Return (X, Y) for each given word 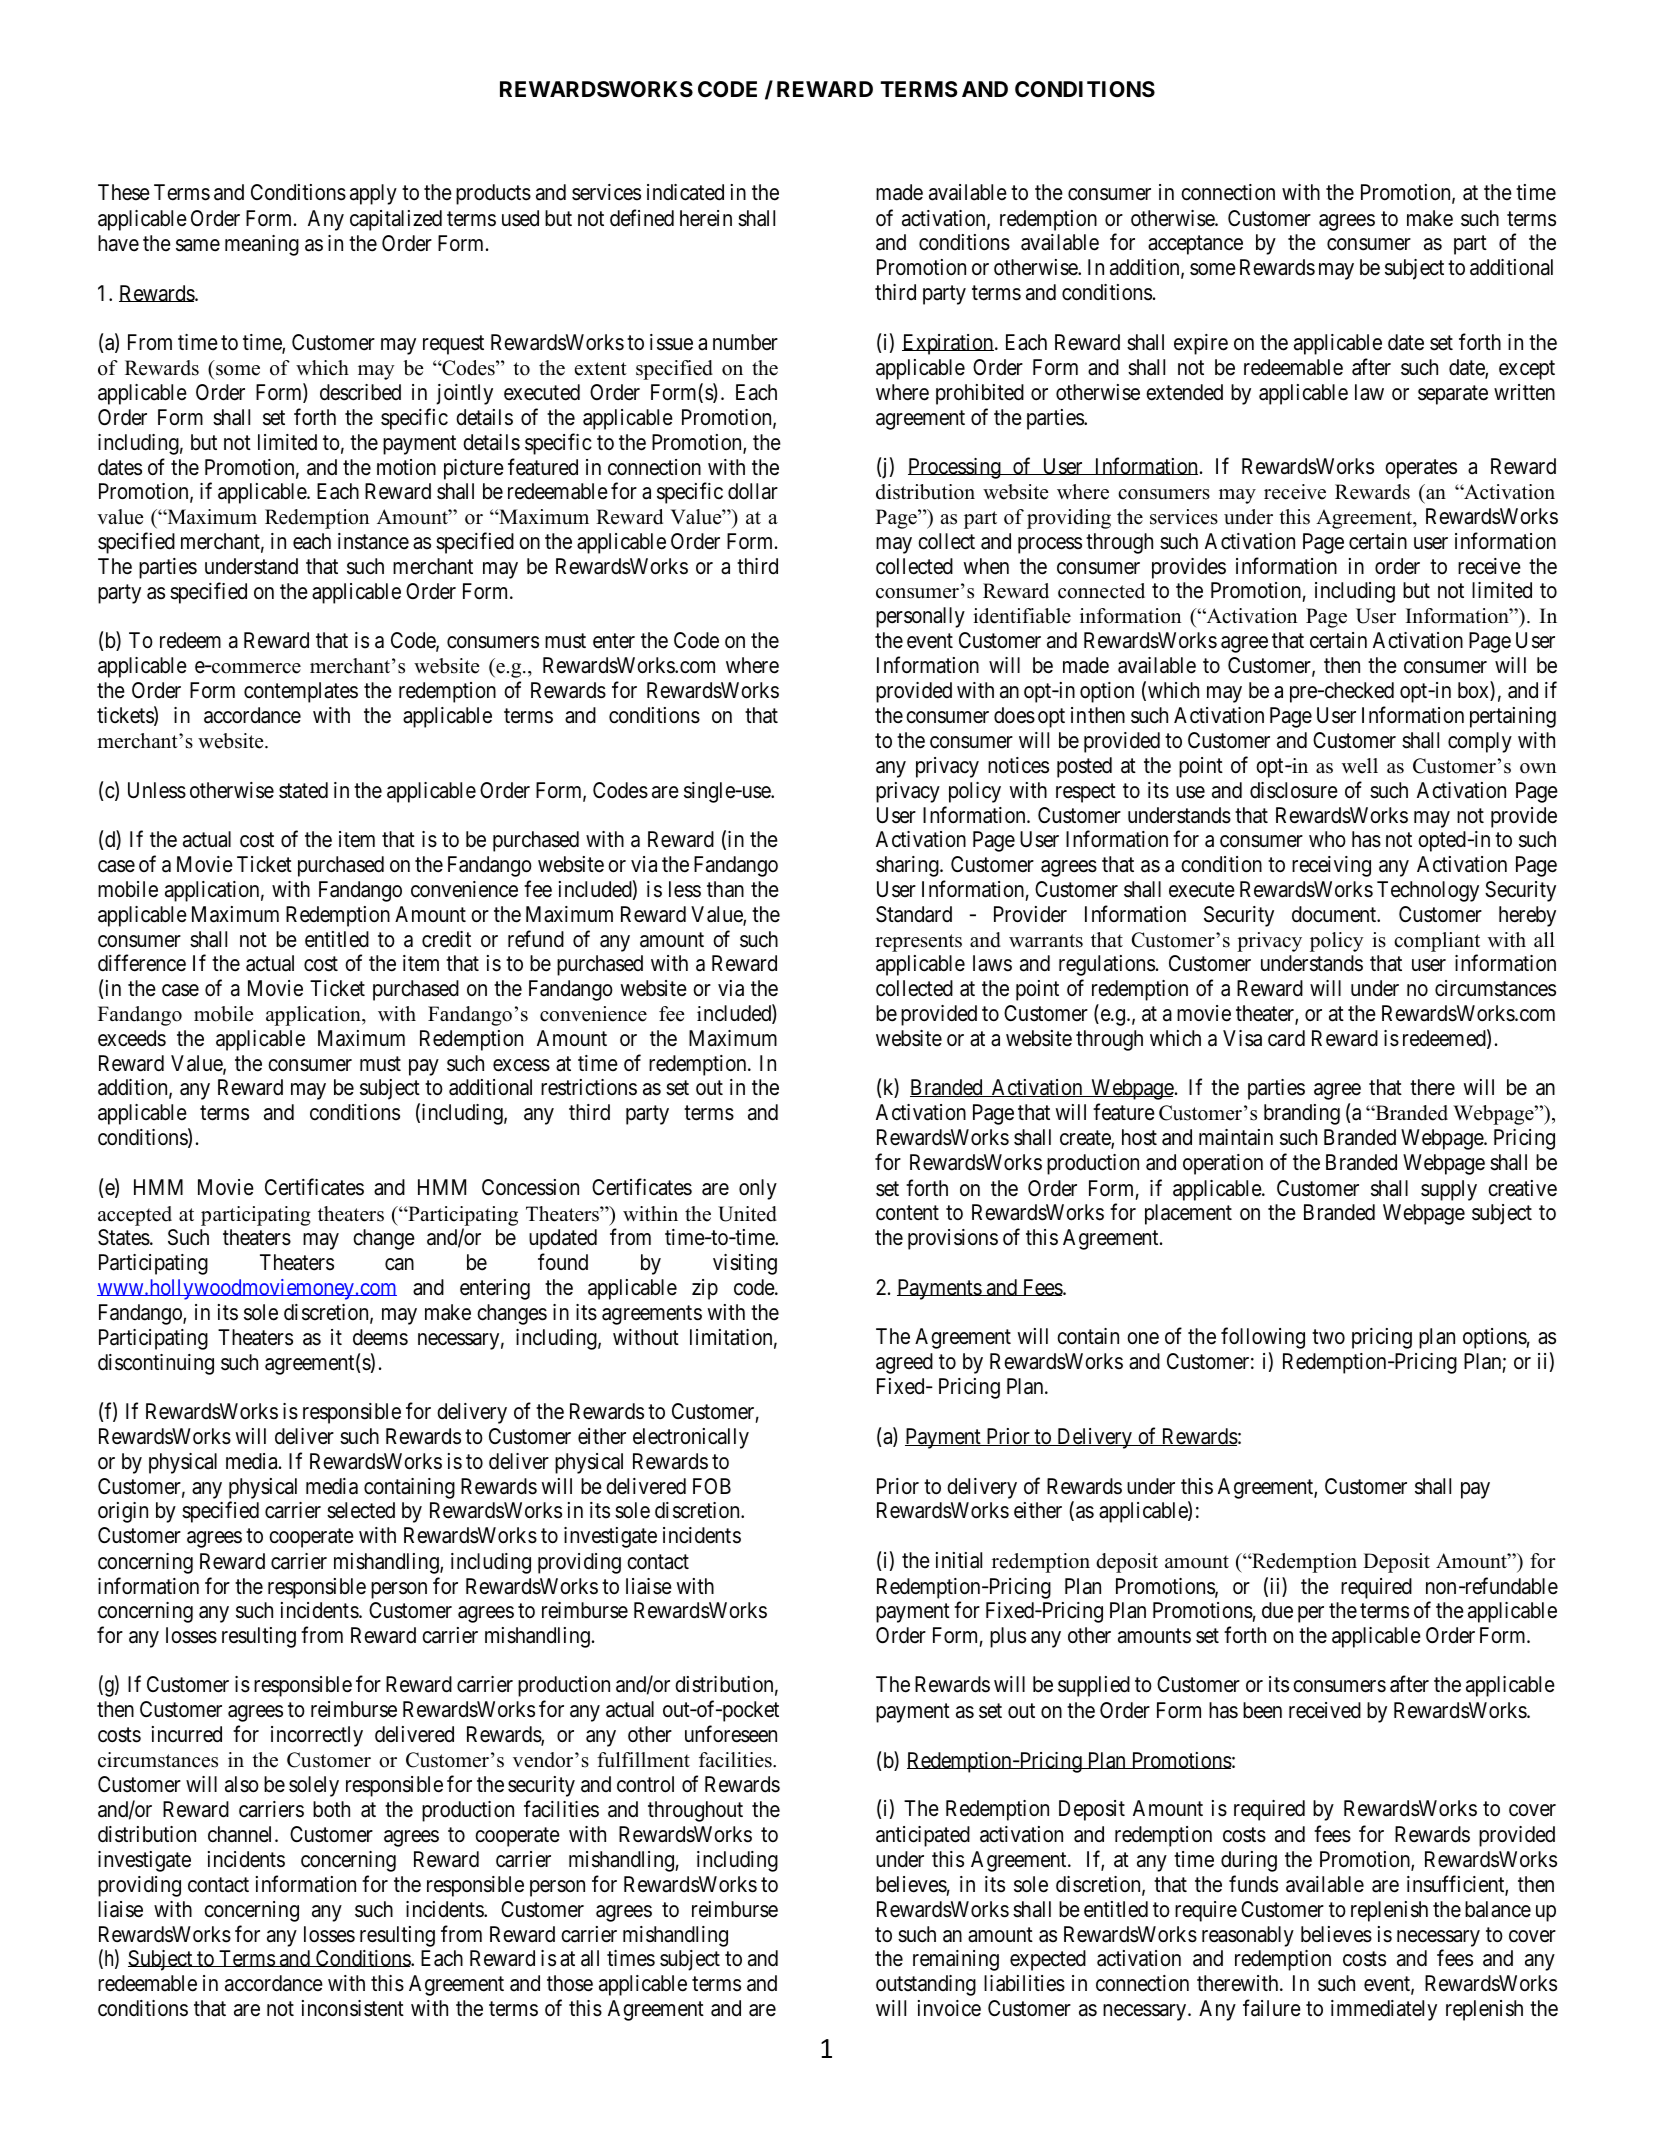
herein (706, 218)
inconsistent (353, 2008)
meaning (262, 245)
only (758, 1189)
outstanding (926, 1985)
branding (1302, 1114)
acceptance (1195, 245)
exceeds (132, 1038)
